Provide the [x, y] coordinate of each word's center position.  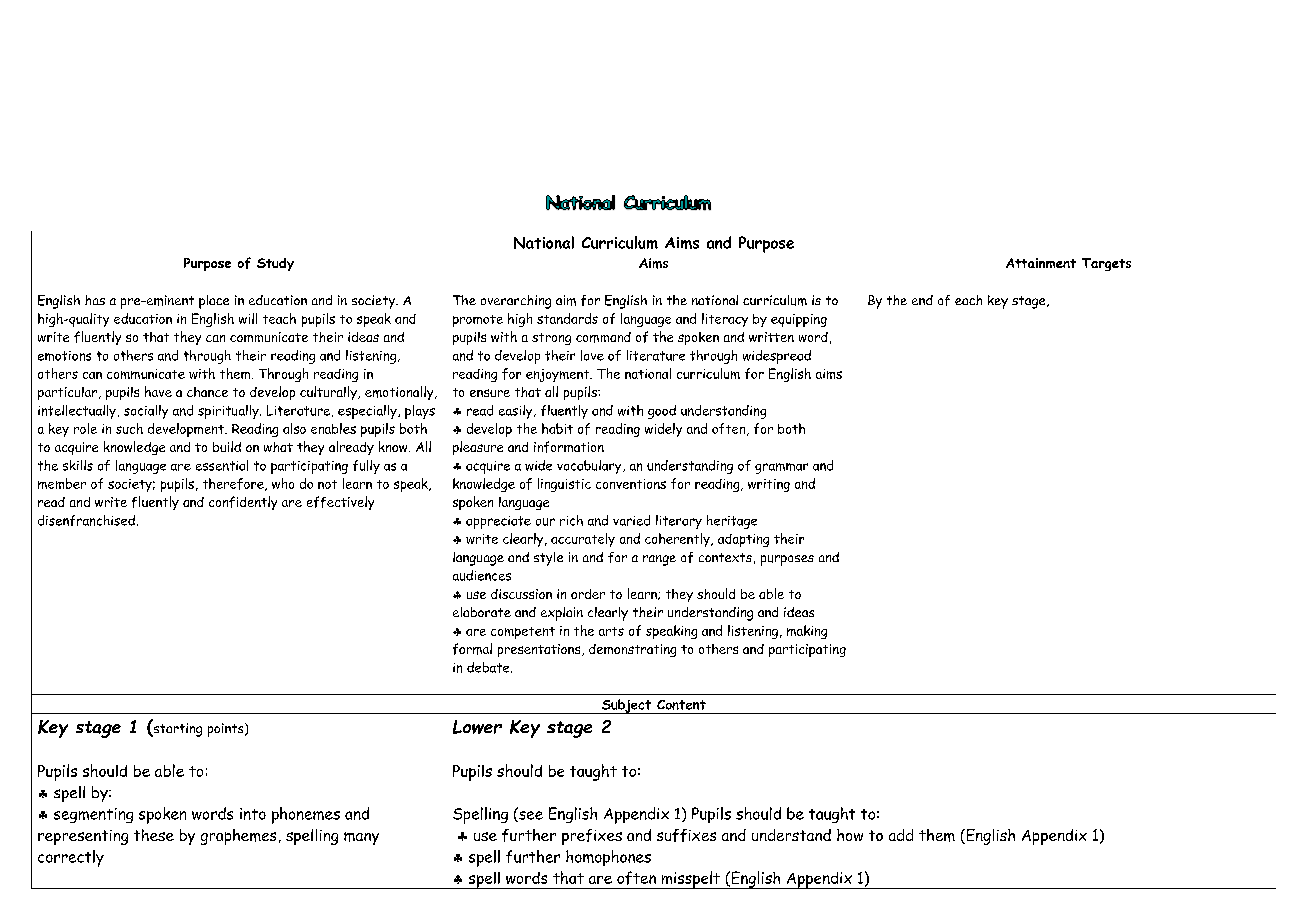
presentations [540, 650]
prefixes [592, 837]
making [807, 632]
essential [222, 465]
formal [472, 649]
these [154, 835]
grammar [781, 468]
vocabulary [590, 467]
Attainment [1041, 263]
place [214, 302]
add [901, 835]
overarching [516, 302]
